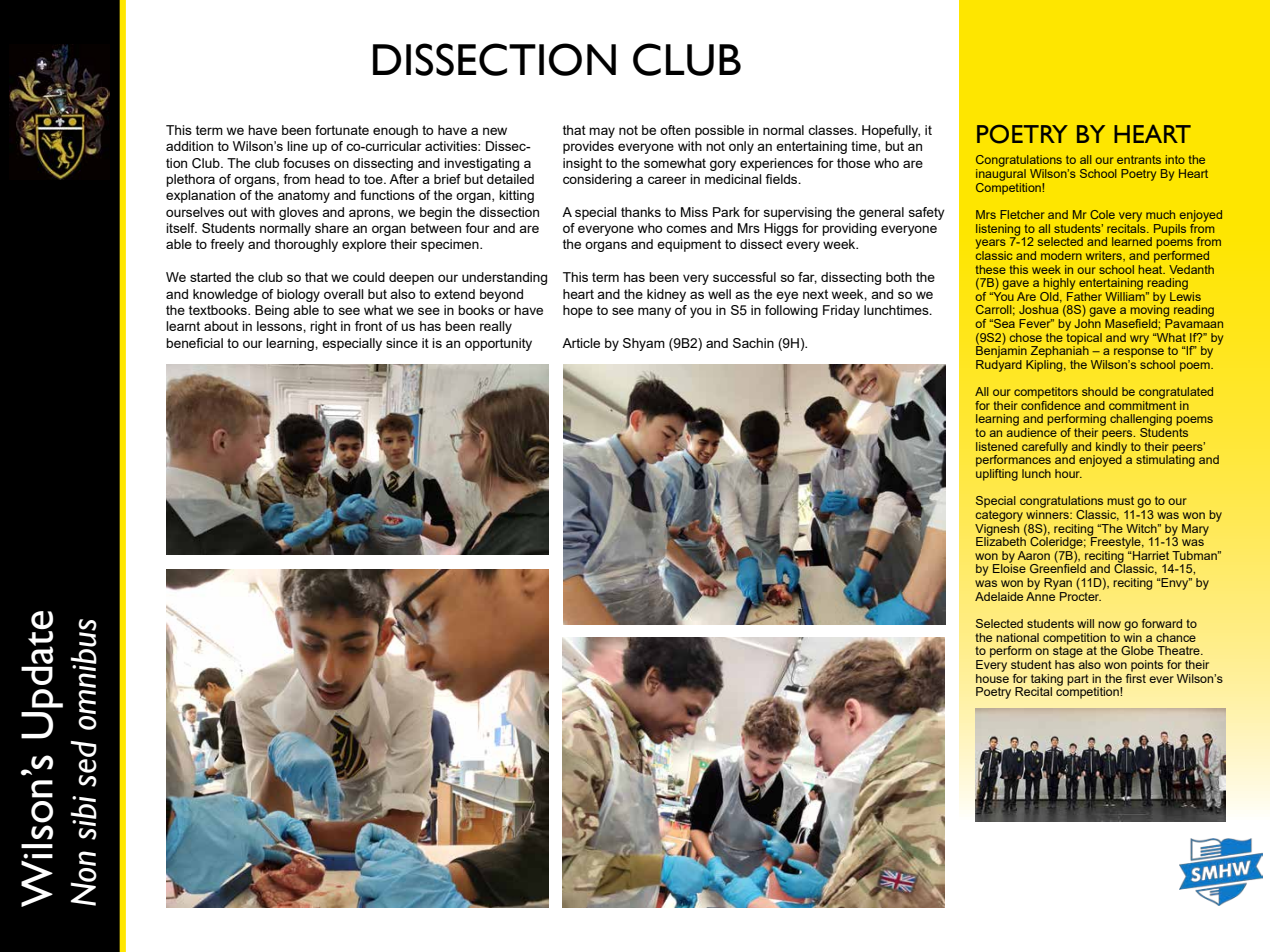 This screenshot has width=1270, height=952. What do you see at coordinates (1047, 681) in the screenshot?
I see `taking` at bounding box center [1047, 681].
